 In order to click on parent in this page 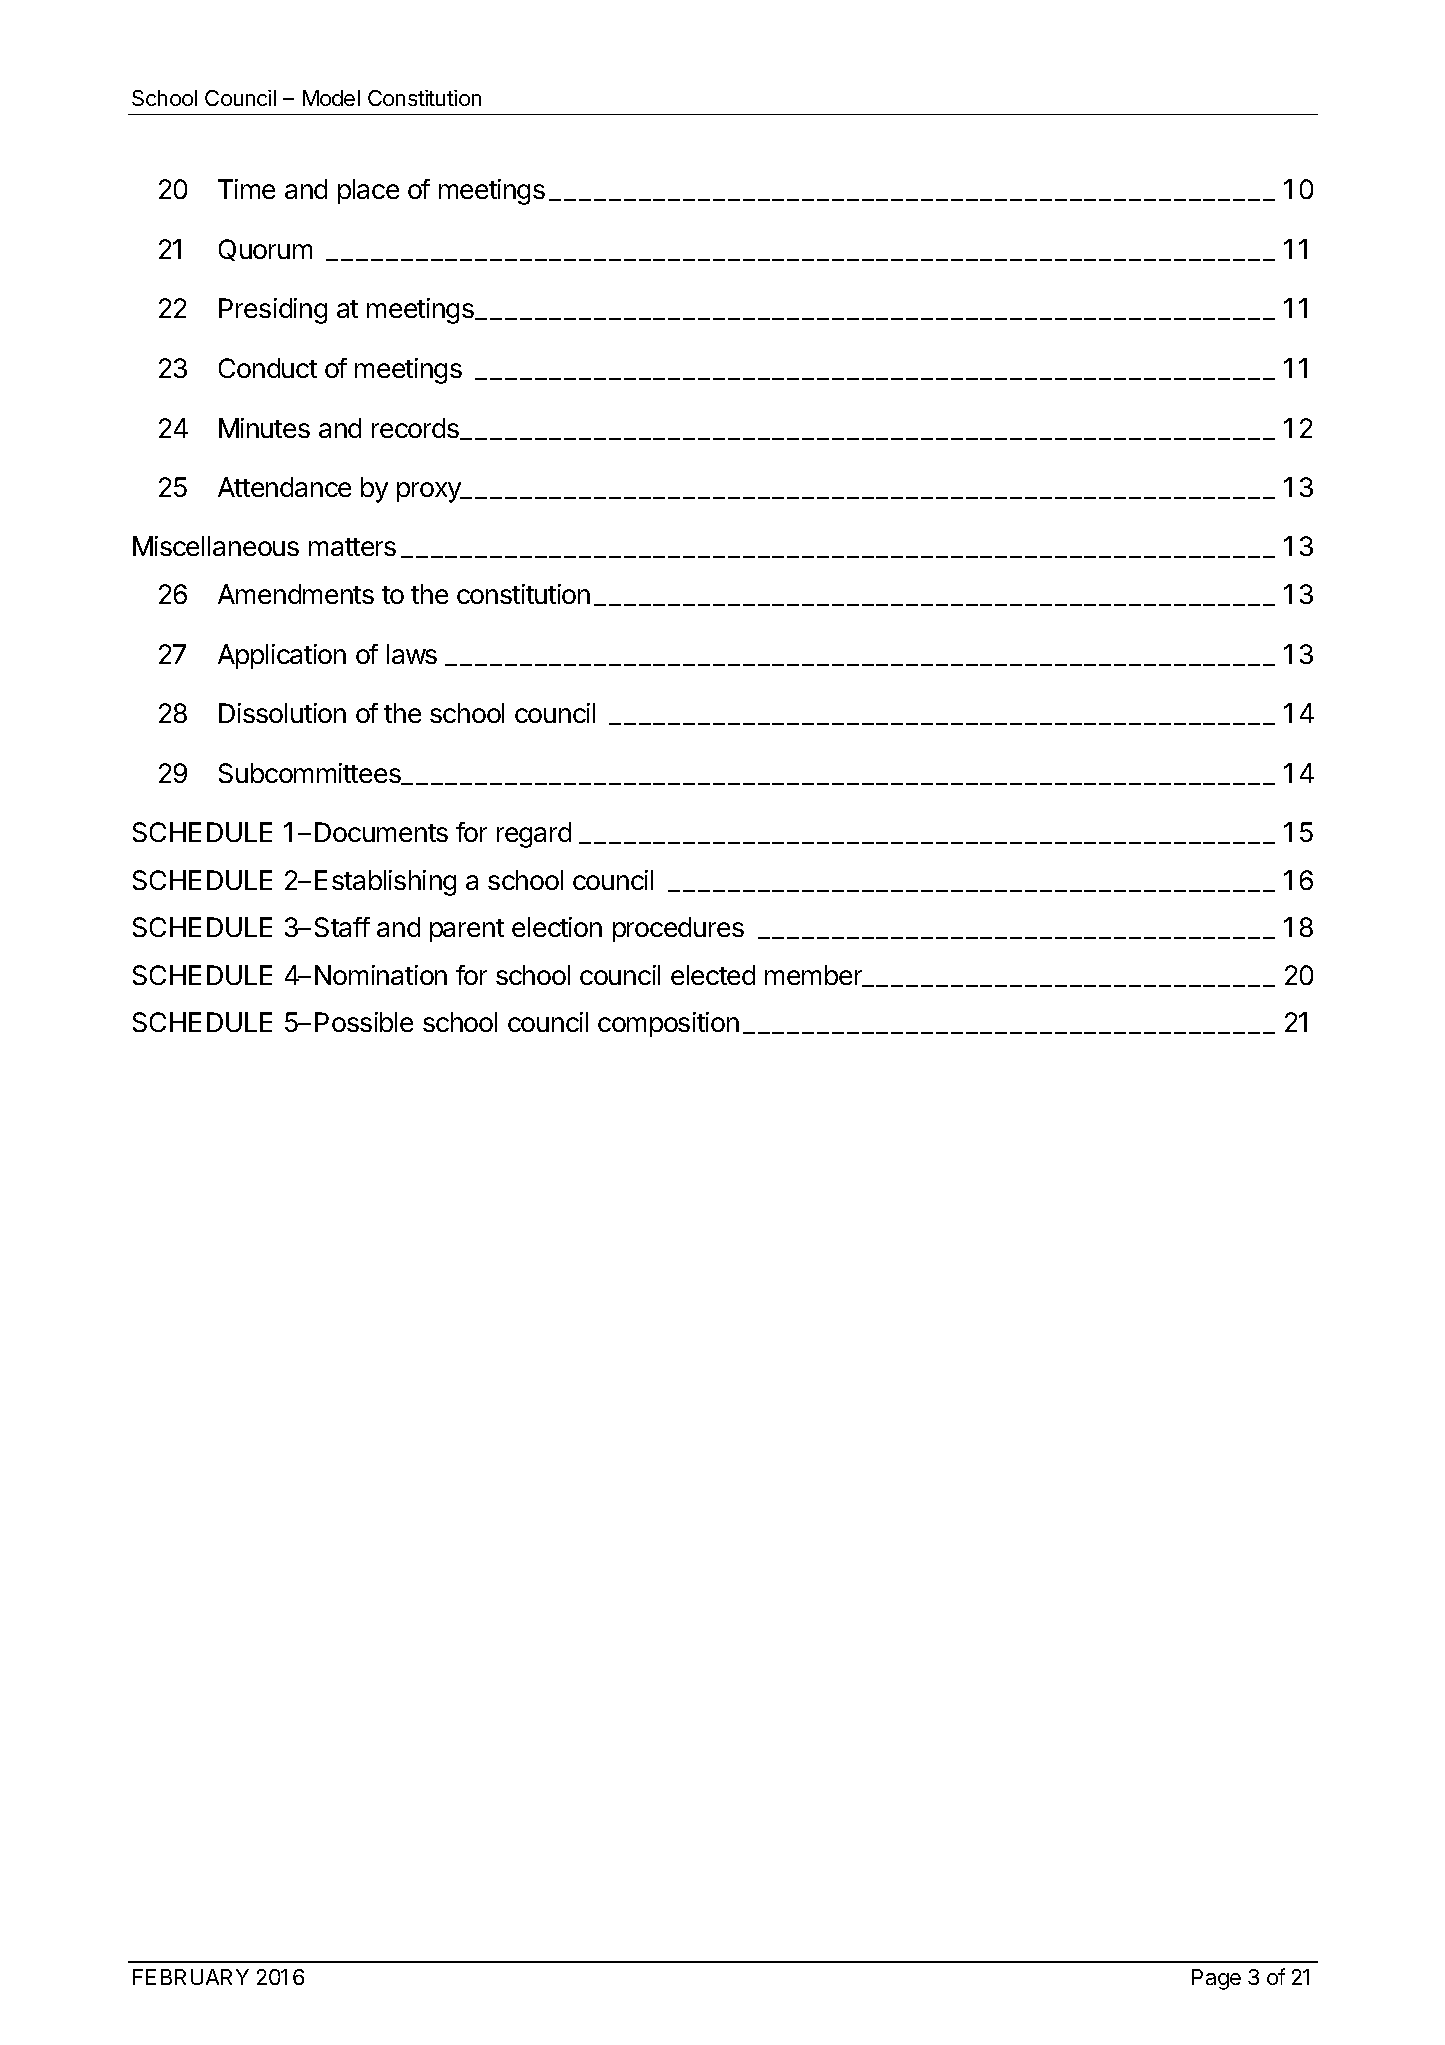, I will do `click(467, 930)`.
